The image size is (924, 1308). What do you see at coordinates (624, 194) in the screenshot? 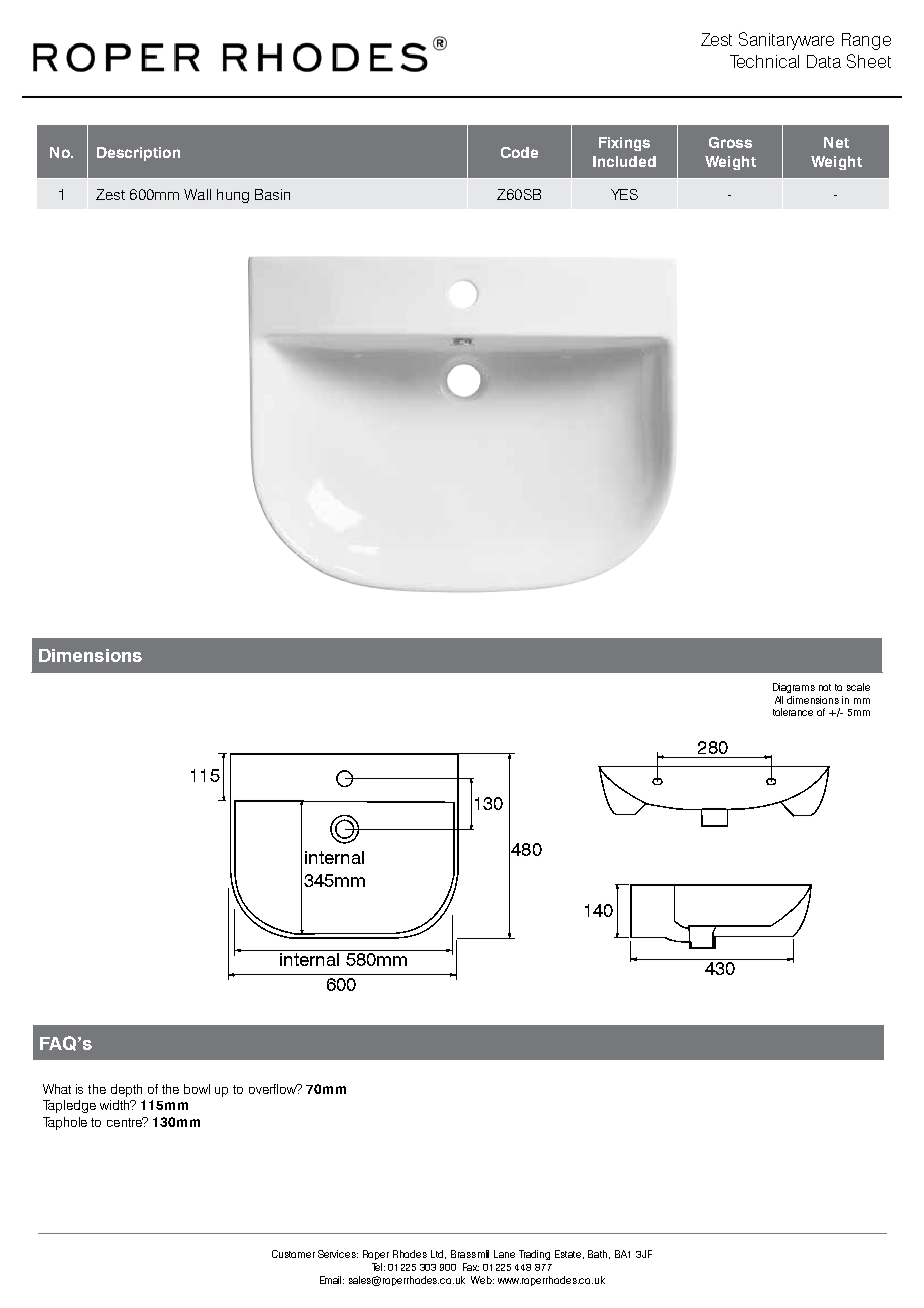
I see `YES` at bounding box center [624, 194].
